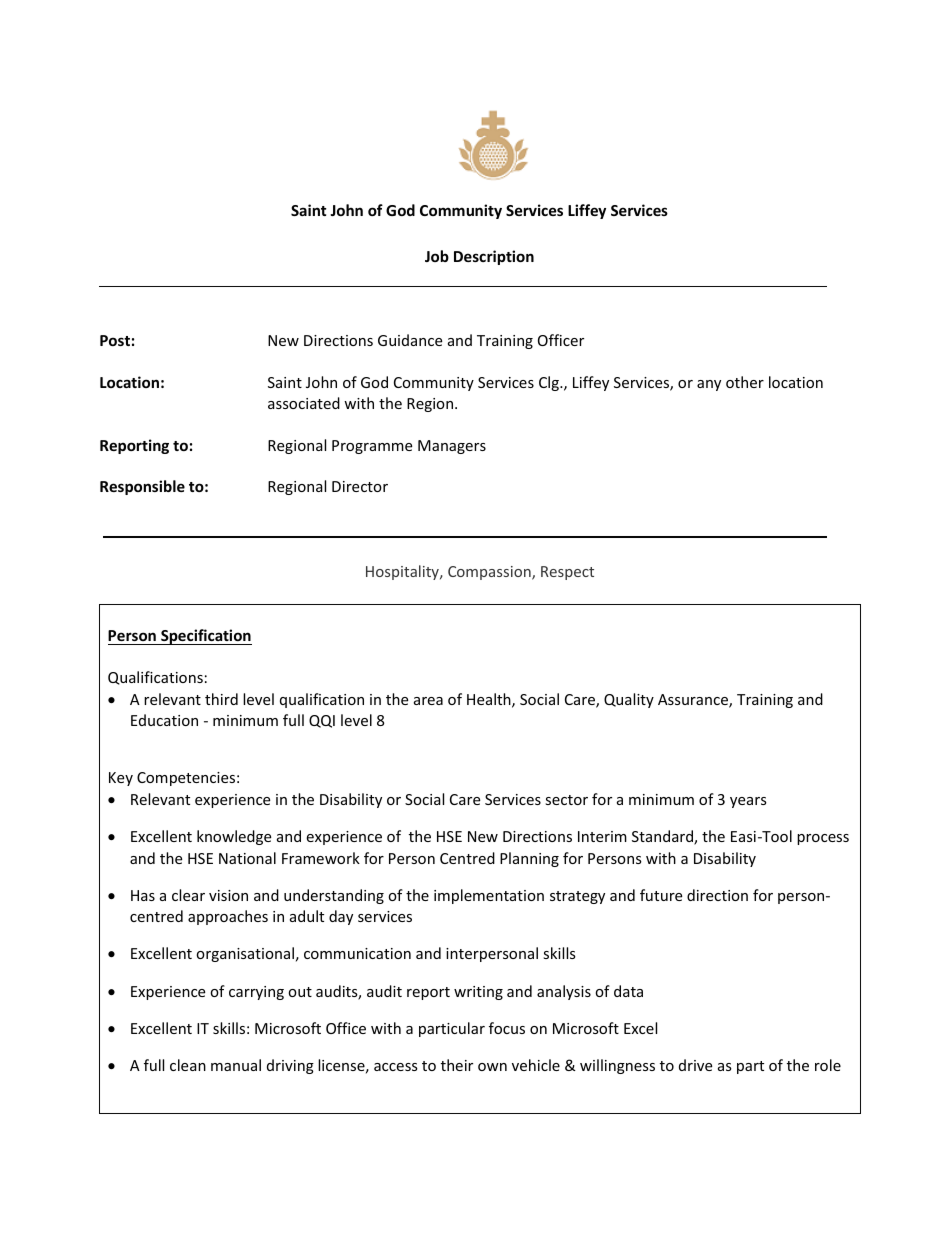 The height and width of the page is (1233, 952). I want to click on Description, so click(494, 257).
